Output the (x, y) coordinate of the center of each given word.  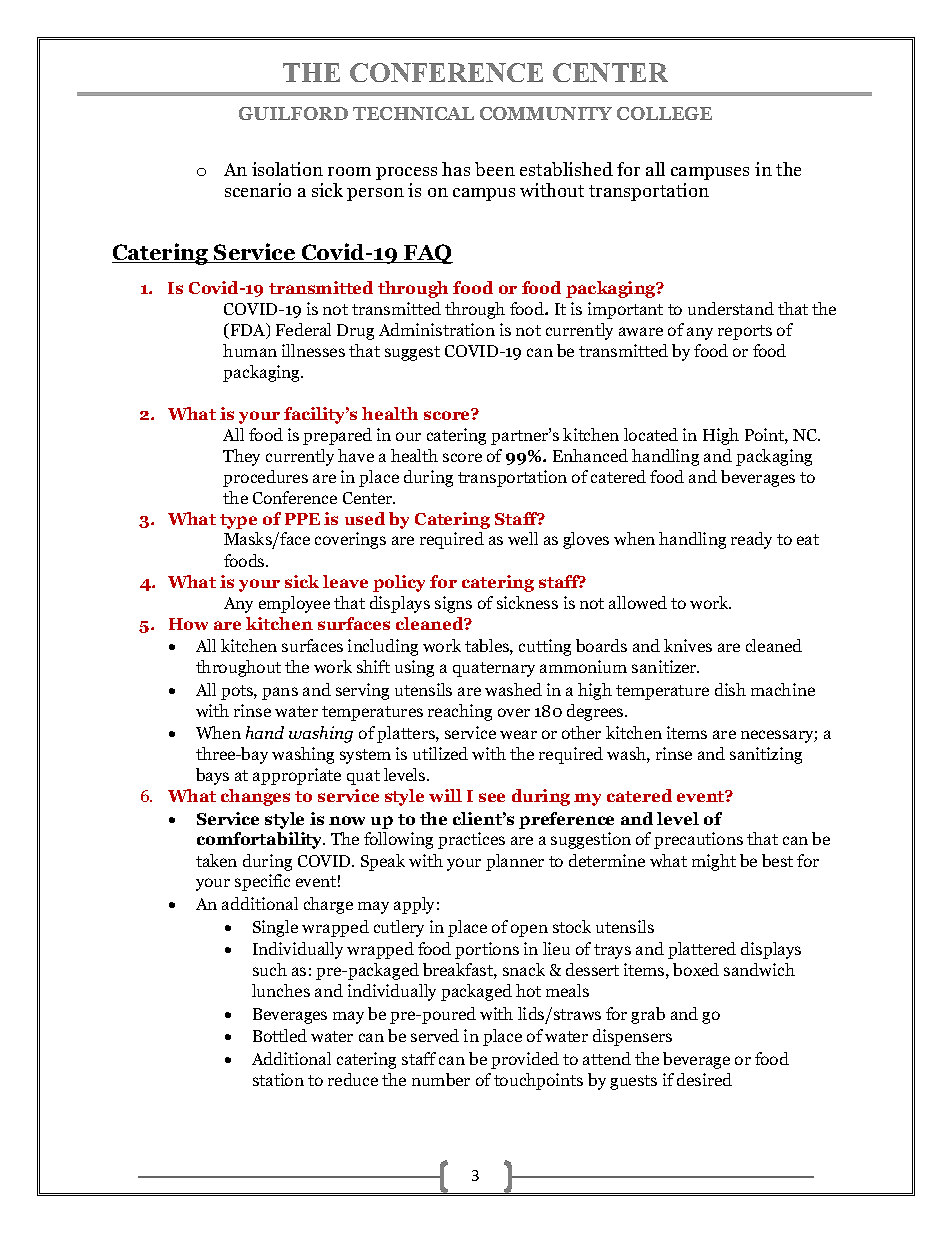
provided (525, 1060)
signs (453, 604)
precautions (698, 840)
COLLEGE (664, 113)
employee (294, 604)
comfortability (261, 840)
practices (471, 840)
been (495, 169)
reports (745, 332)
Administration (437, 329)
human (250, 350)
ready (751, 540)
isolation (287, 169)
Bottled (280, 1035)
